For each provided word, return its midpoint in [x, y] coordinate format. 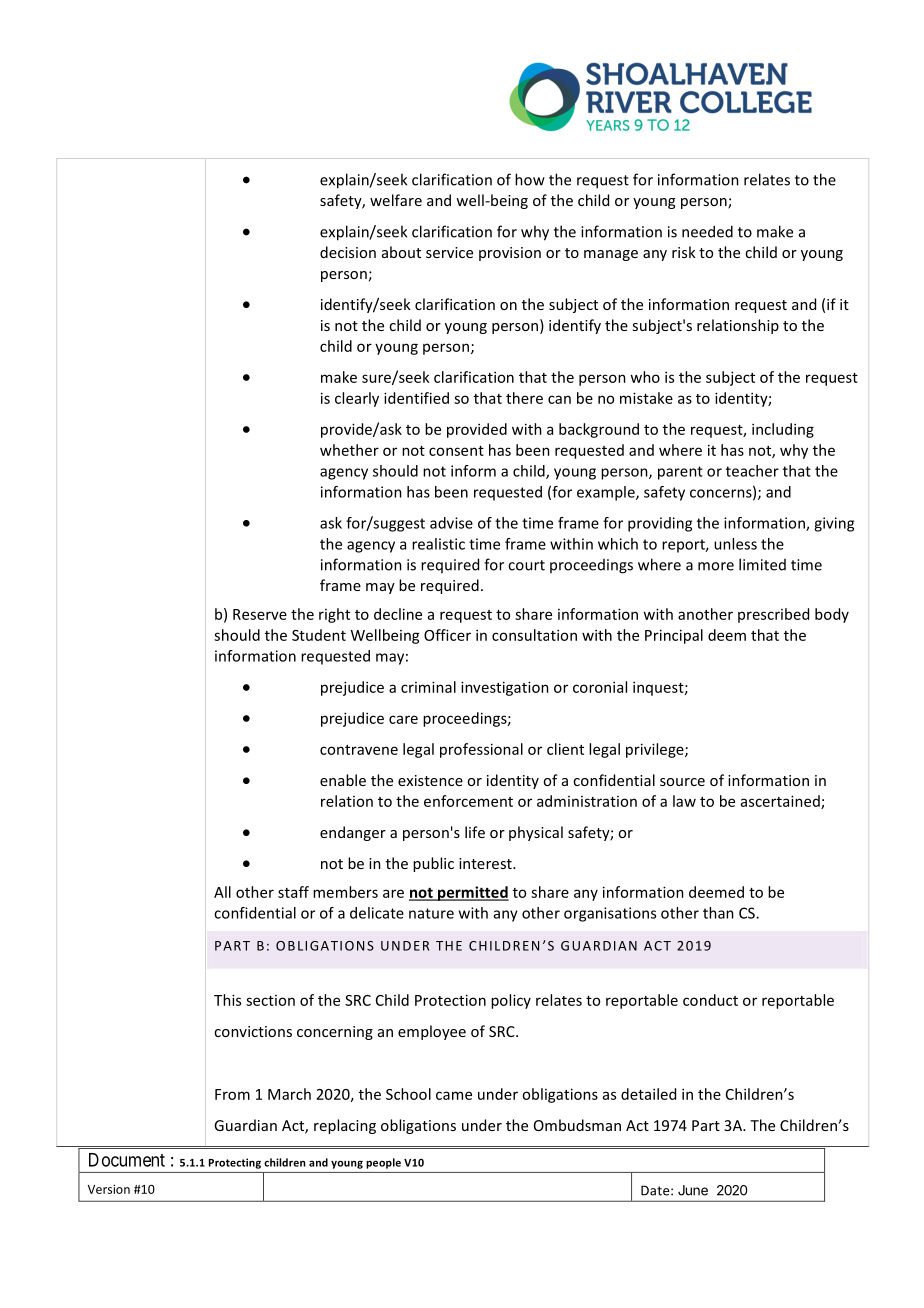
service [449, 252]
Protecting [235, 1163]
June [693, 1190]
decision [348, 252]
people [383, 1163]
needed [707, 231]
